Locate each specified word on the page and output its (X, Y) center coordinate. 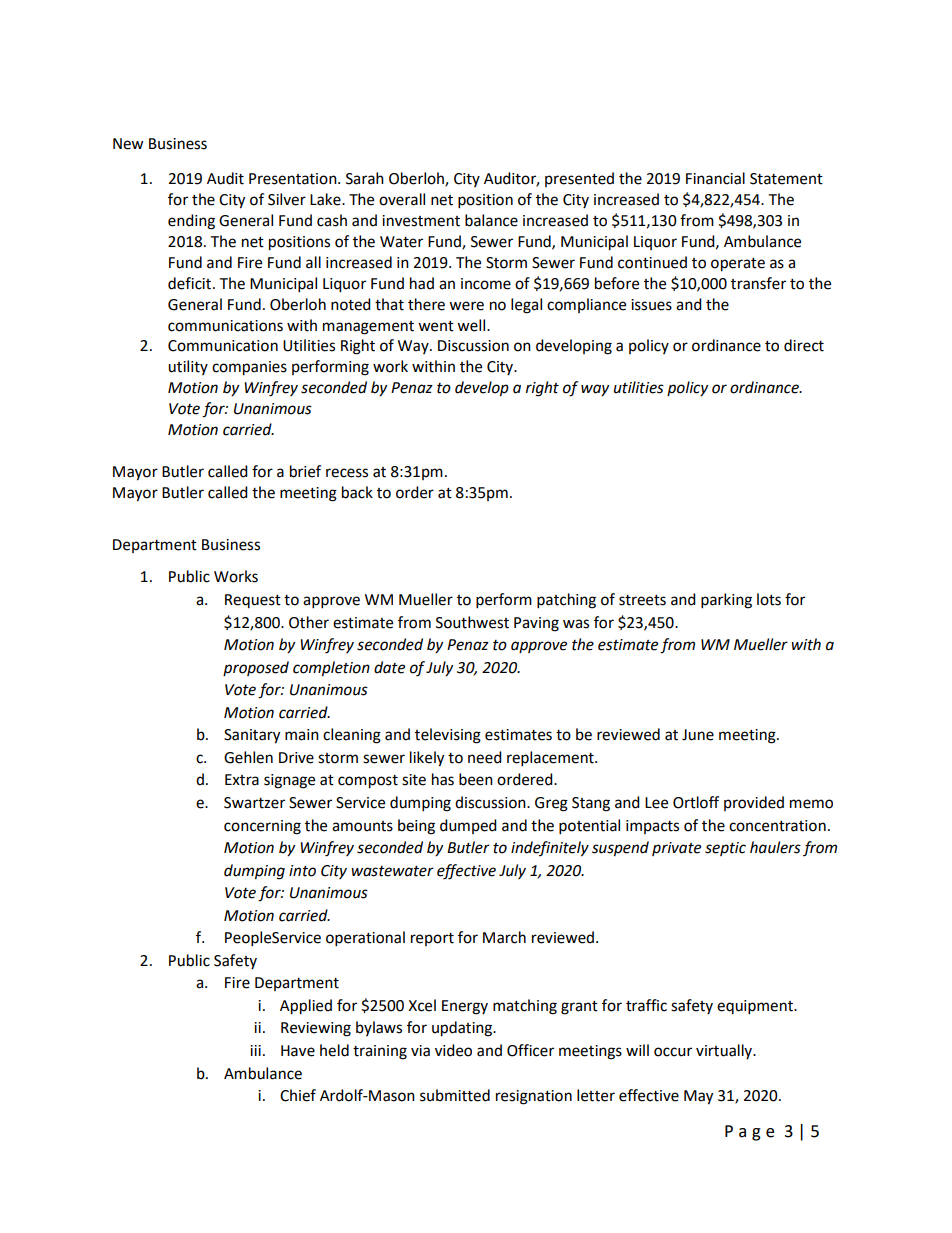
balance (491, 220)
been (476, 779)
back (357, 492)
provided (754, 803)
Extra (242, 780)
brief (305, 471)
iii (255, 1050)
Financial (715, 178)
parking (726, 601)
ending (191, 222)
